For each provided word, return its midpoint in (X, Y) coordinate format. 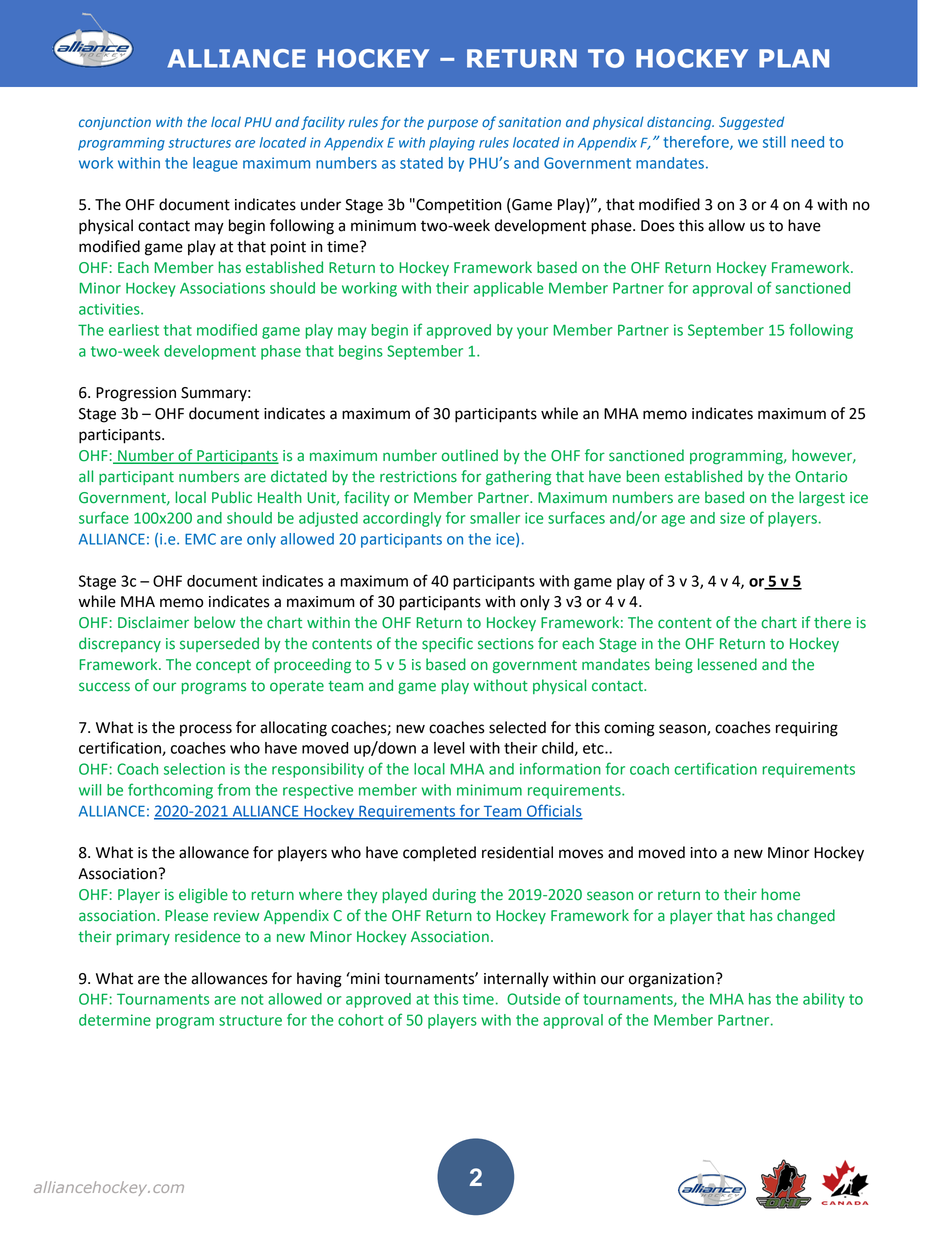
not (252, 999)
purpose (452, 124)
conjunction (115, 123)
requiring (807, 729)
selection (194, 769)
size (732, 518)
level (449, 748)
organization (671, 980)
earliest (134, 330)
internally (516, 980)
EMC (200, 539)
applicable (508, 289)
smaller (495, 518)
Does (658, 226)
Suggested (751, 123)
